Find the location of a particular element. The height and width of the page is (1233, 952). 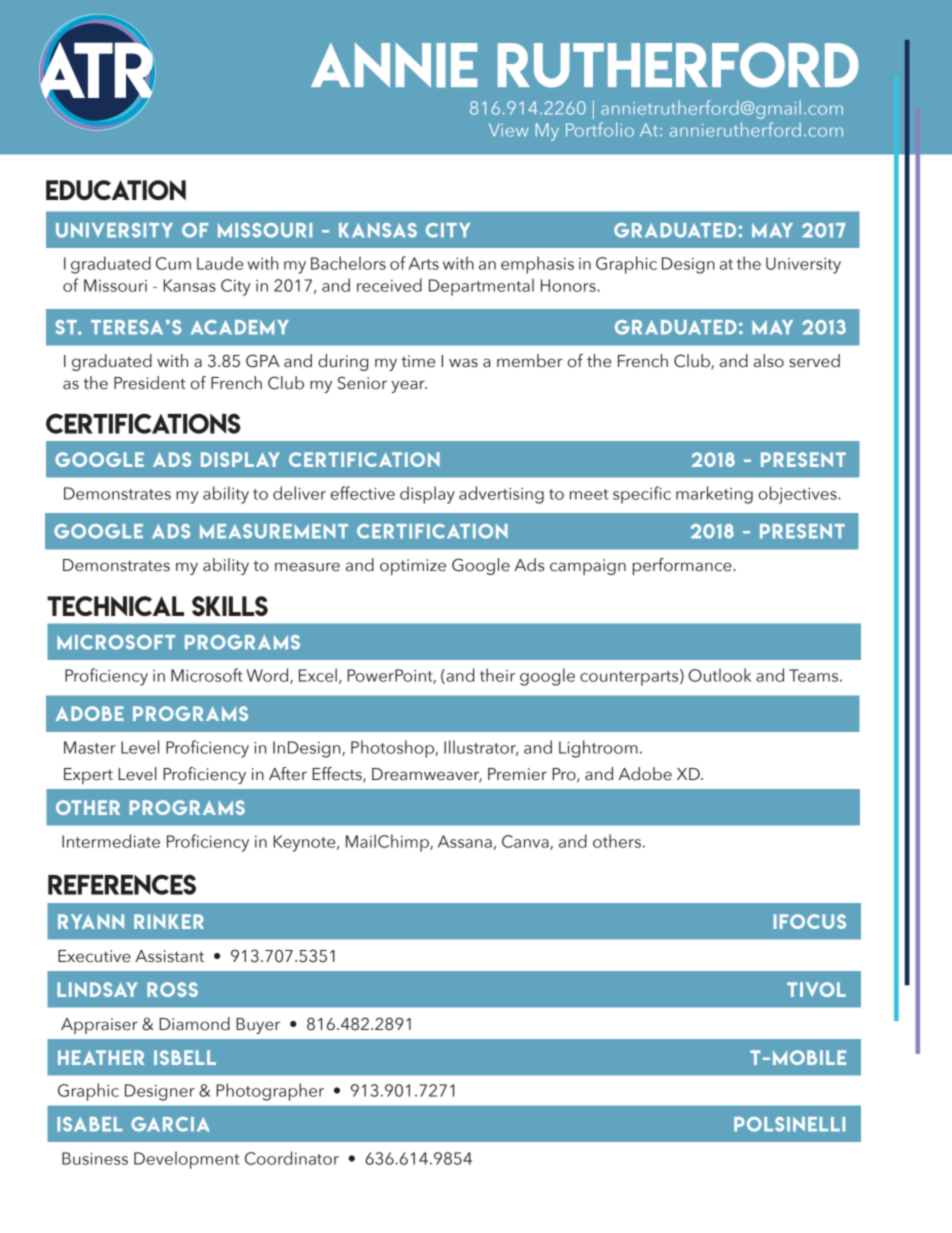

Coordinator is located at coordinates (292, 1158).
